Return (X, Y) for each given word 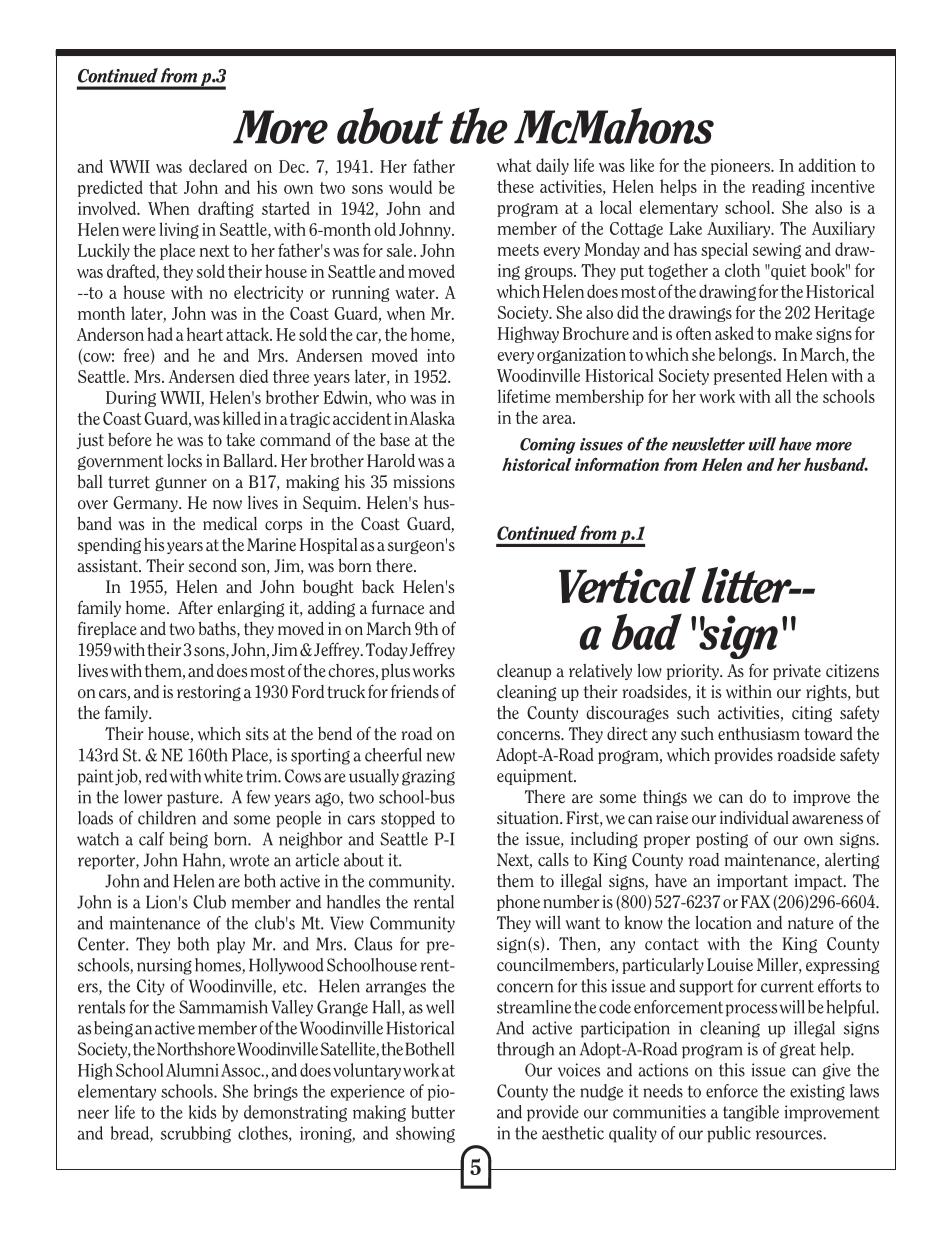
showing (425, 1134)
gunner (181, 484)
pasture (194, 799)
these (515, 186)
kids (202, 1112)
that (163, 187)
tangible (751, 1113)
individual (754, 817)
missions (424, 481)
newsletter (708, 444)
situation (529, 817)
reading (778, 187)
